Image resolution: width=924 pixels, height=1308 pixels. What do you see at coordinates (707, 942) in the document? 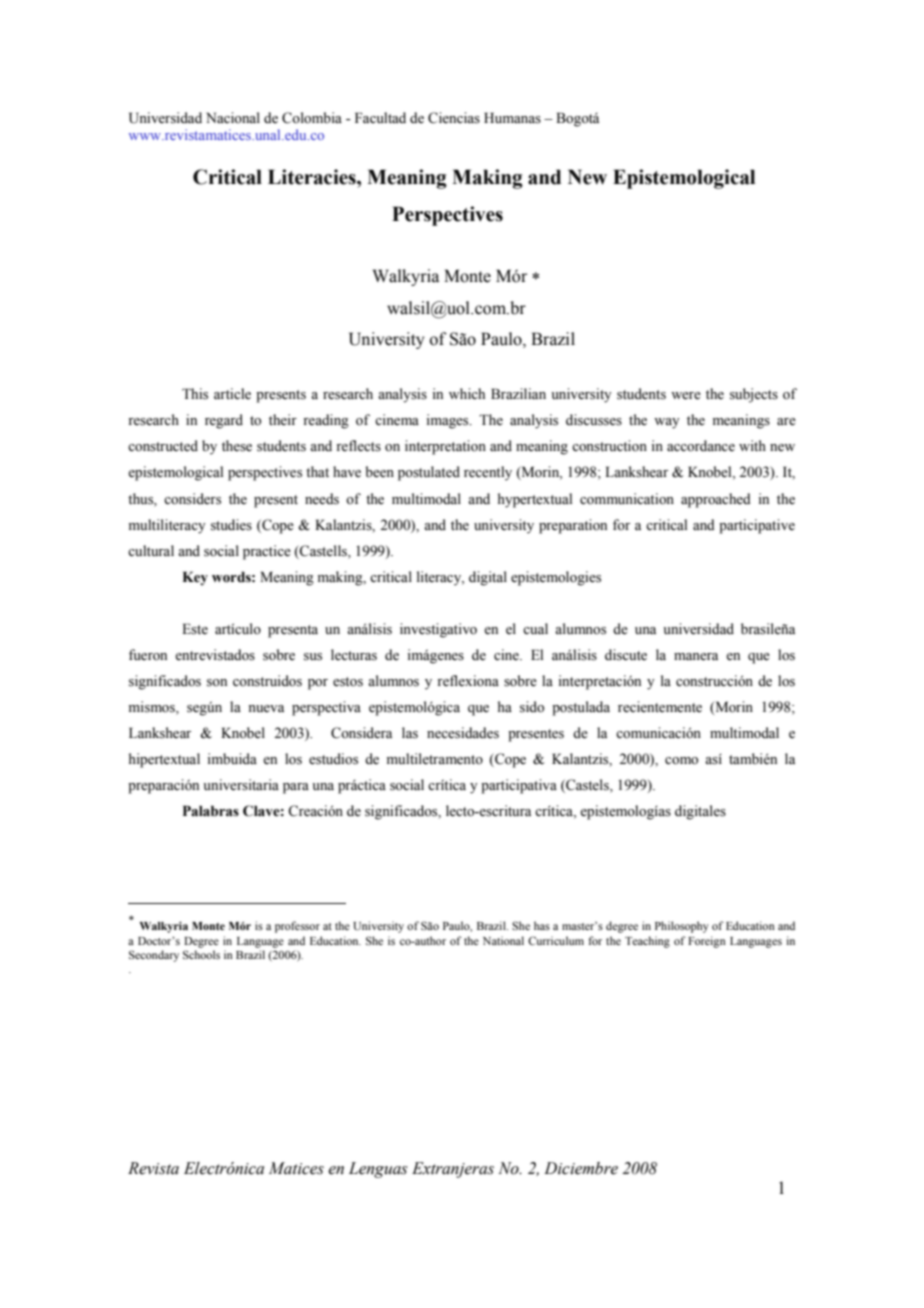
I see `Foreign` at bounding box center [707, 942].
